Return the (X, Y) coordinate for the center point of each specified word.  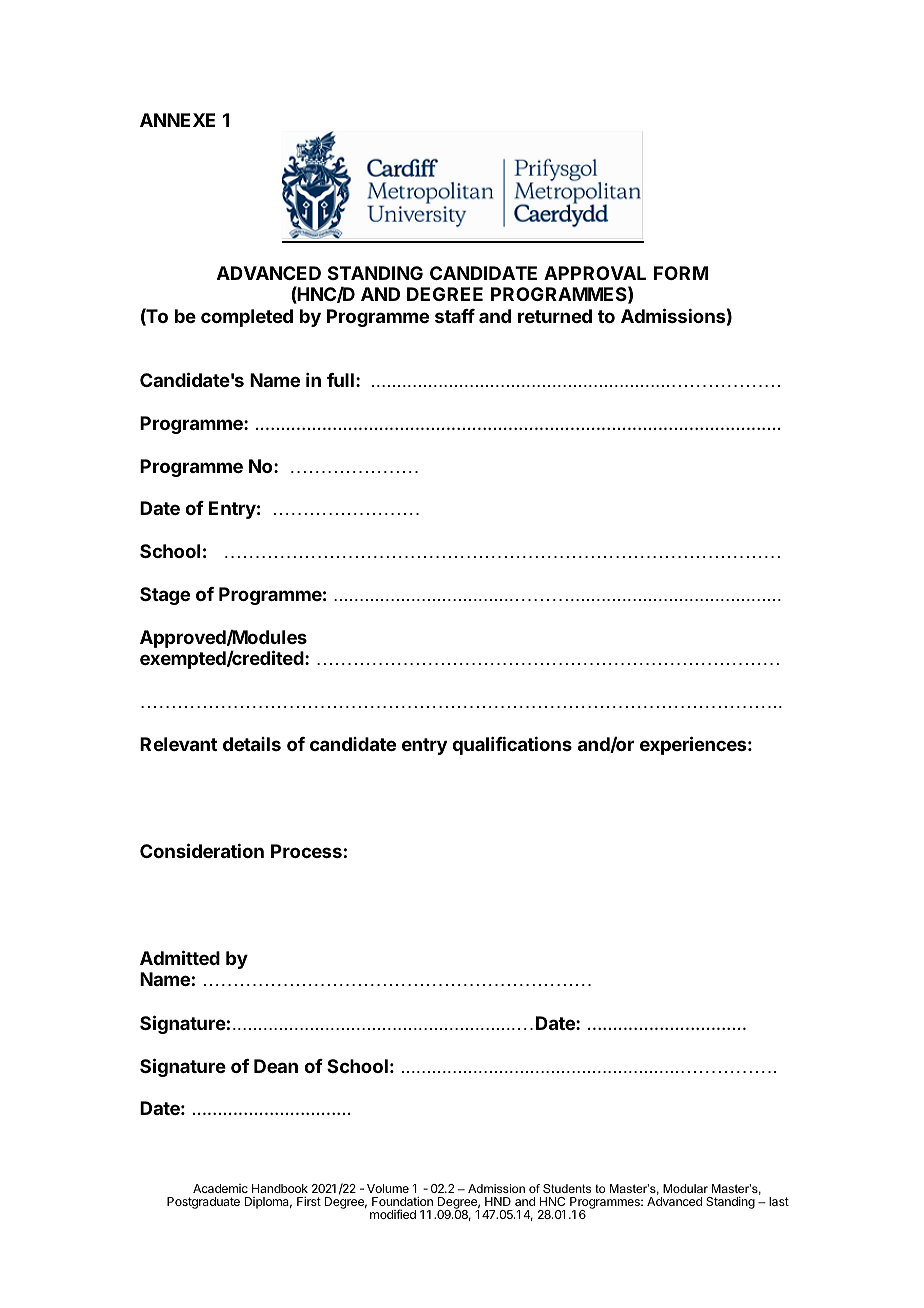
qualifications (512, 746)
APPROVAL (595, 273)
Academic (220, 1188)
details (252, 744)
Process (306, 851)
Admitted (180, 957)
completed (247, 318)
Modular (685, 1188)
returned (555, 316)
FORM (681, 273)
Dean (276, 1066)
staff (455, 316)
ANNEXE (177, 120)
